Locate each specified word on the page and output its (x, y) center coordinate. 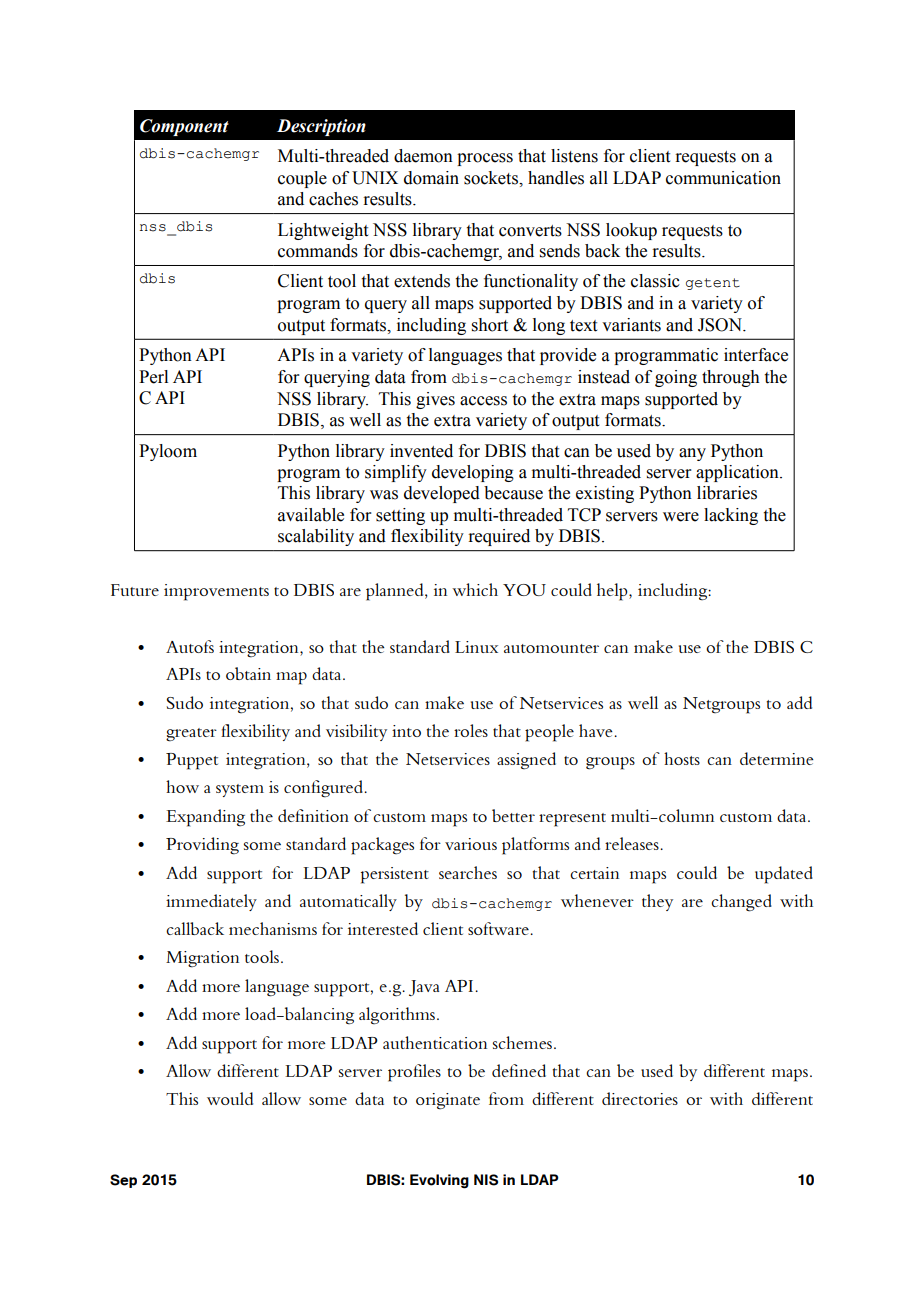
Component (184, 127)
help (613, 592)
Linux (476, 647)
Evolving (439, 1181)
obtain (248, 673)
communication (723, 178)
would (230, 1098)
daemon (423, 156)
